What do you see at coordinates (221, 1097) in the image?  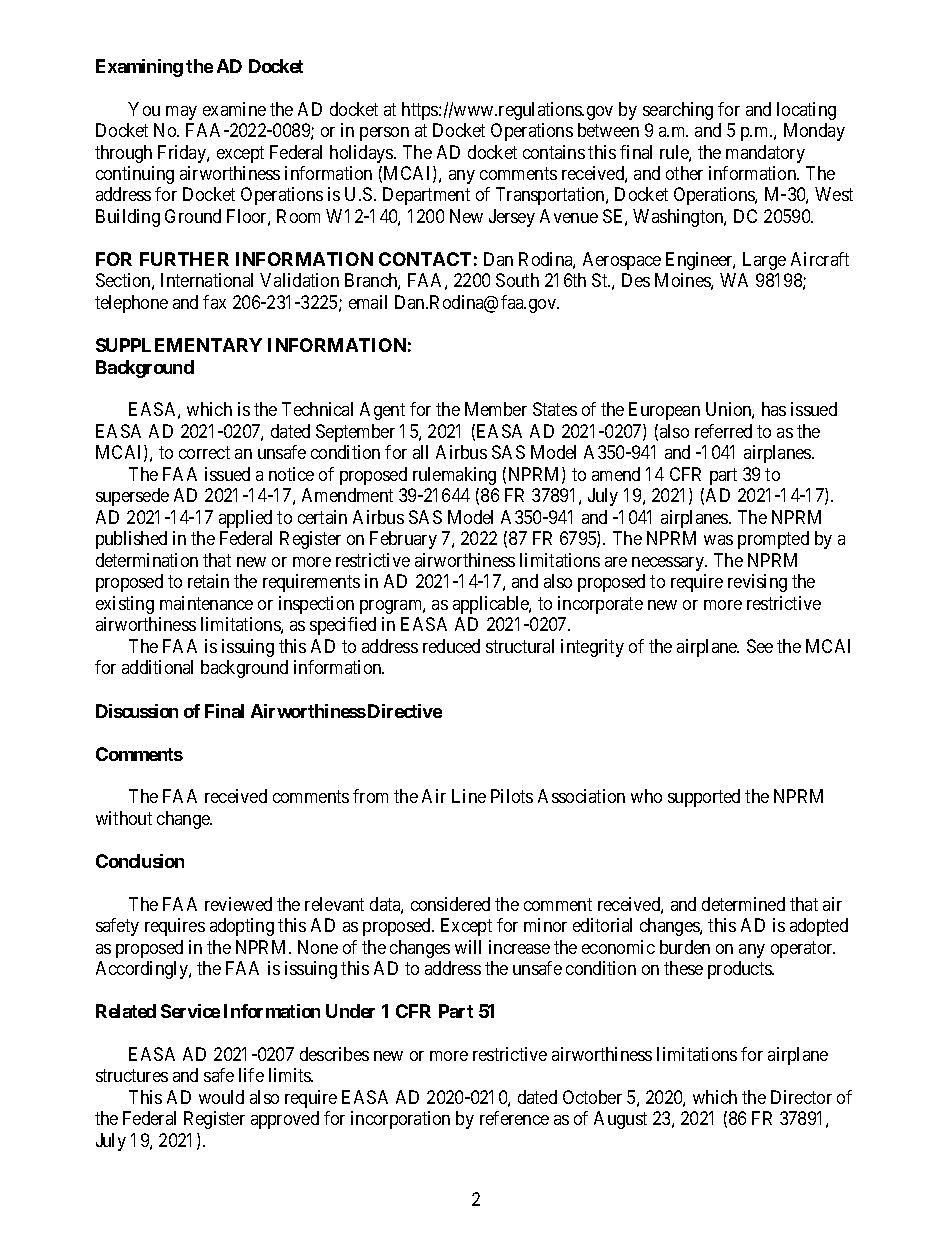 I see `would` at bounding box center [221, 1097].
